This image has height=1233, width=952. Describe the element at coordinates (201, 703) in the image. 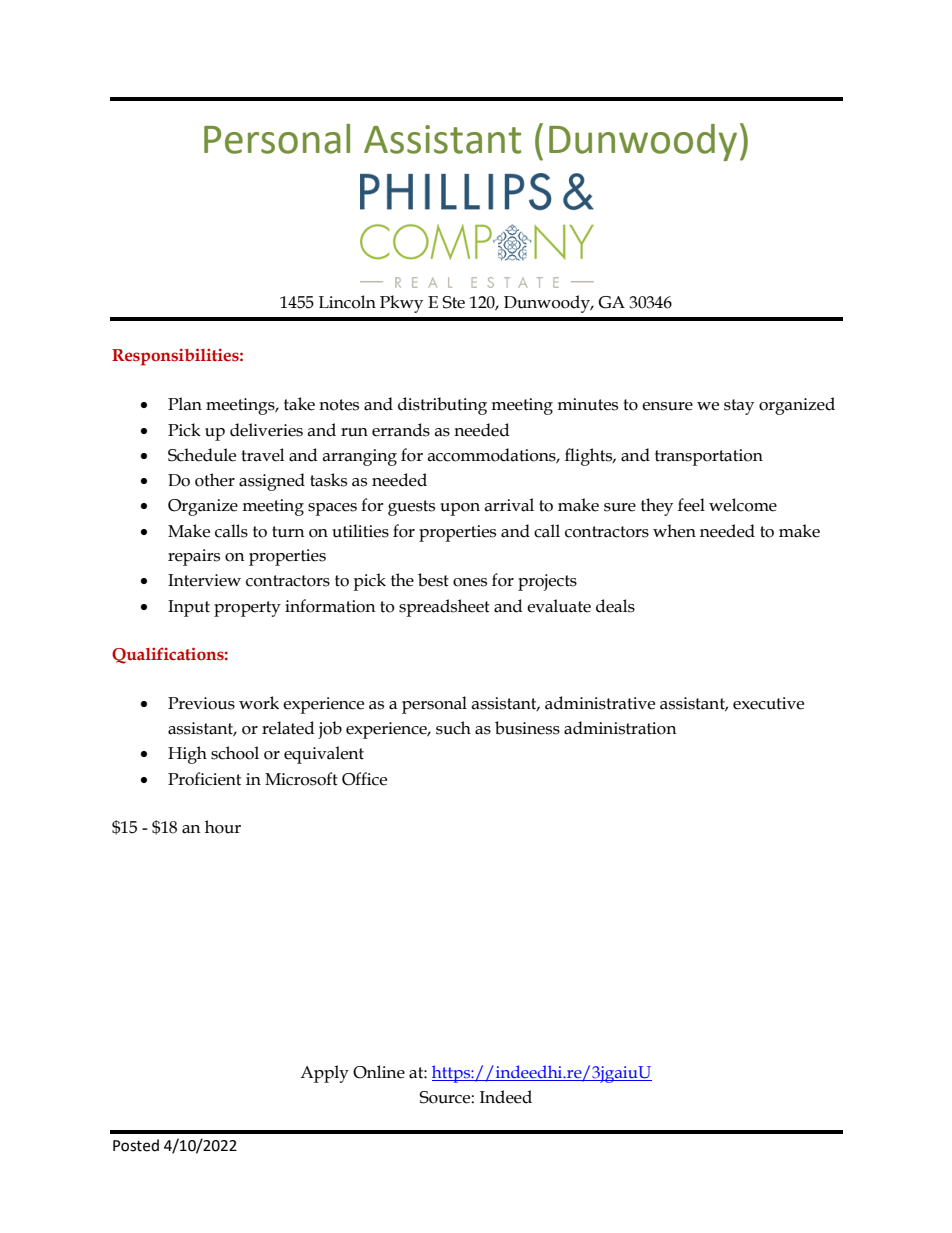

I see `Previous` at that location.
